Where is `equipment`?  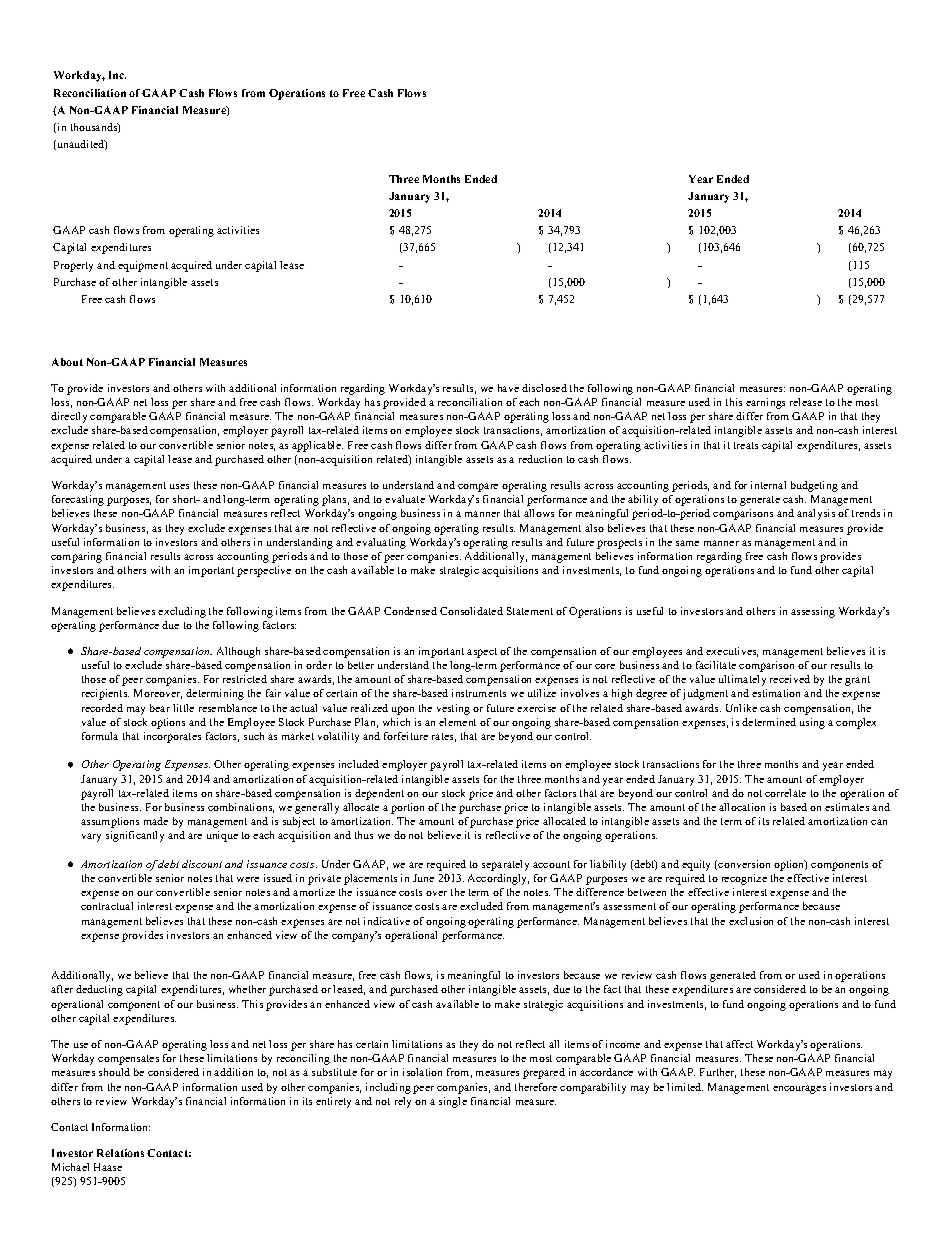 equipment is located at coordinates (143, 266).
